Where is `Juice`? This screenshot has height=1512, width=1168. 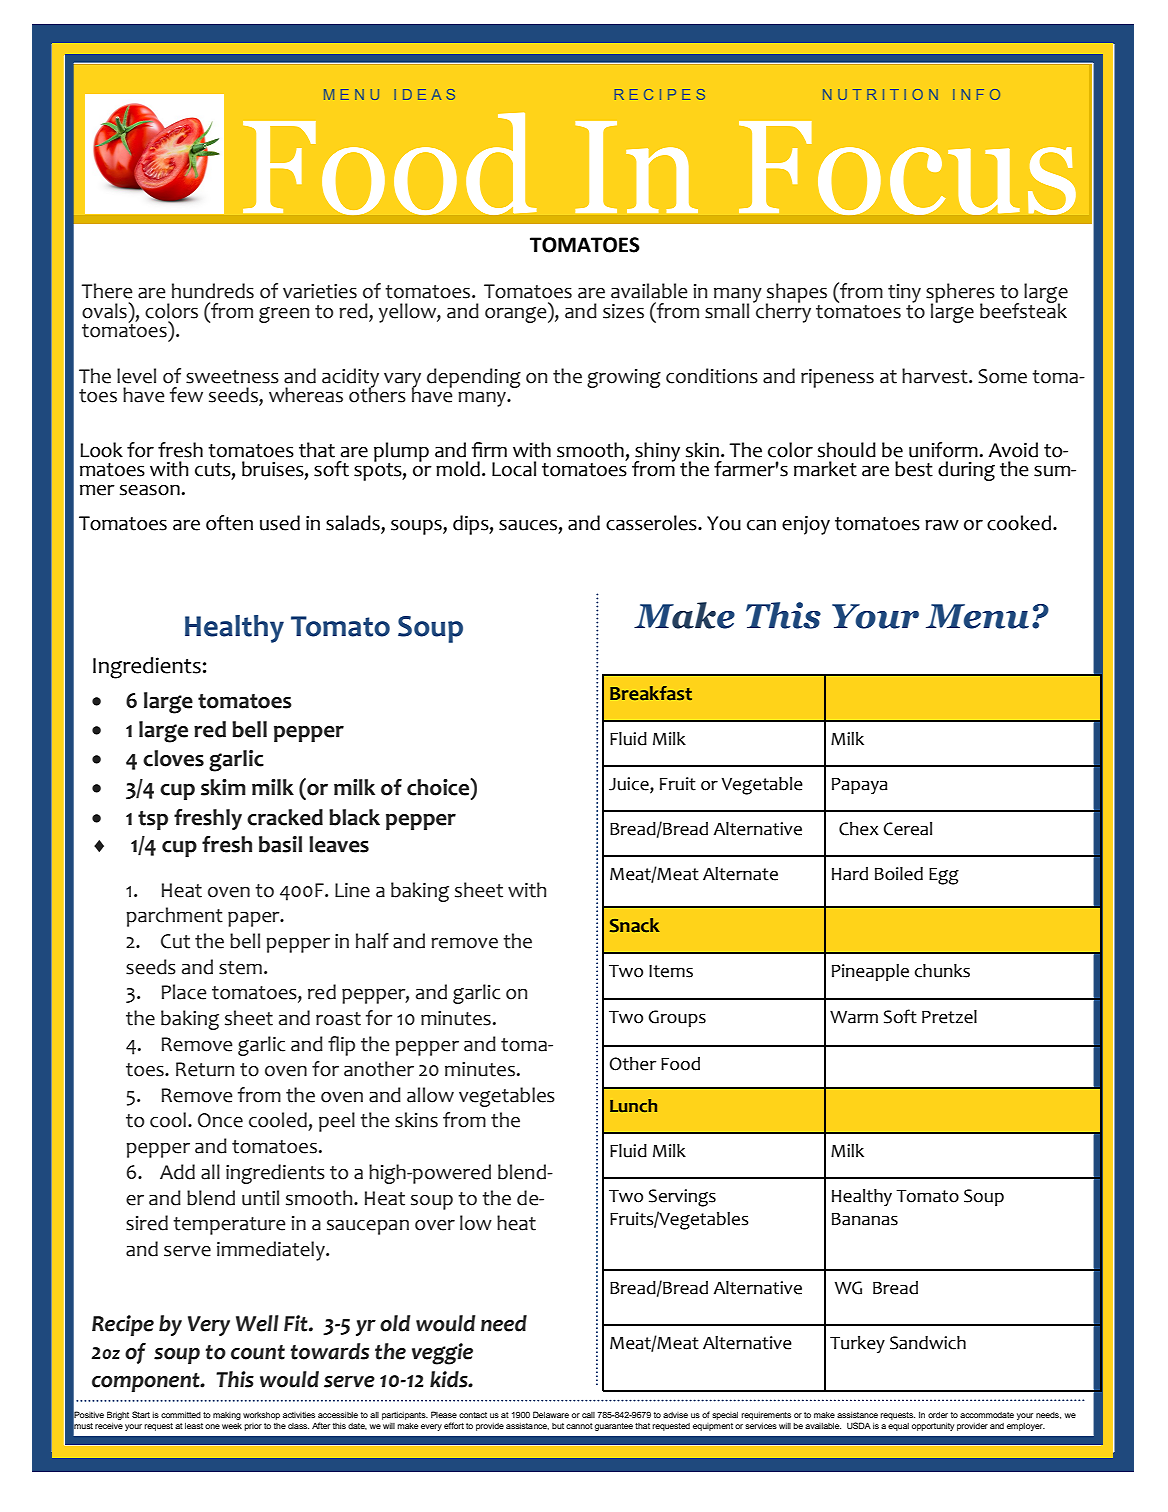
Juice is located at coordinates (630, 785).
